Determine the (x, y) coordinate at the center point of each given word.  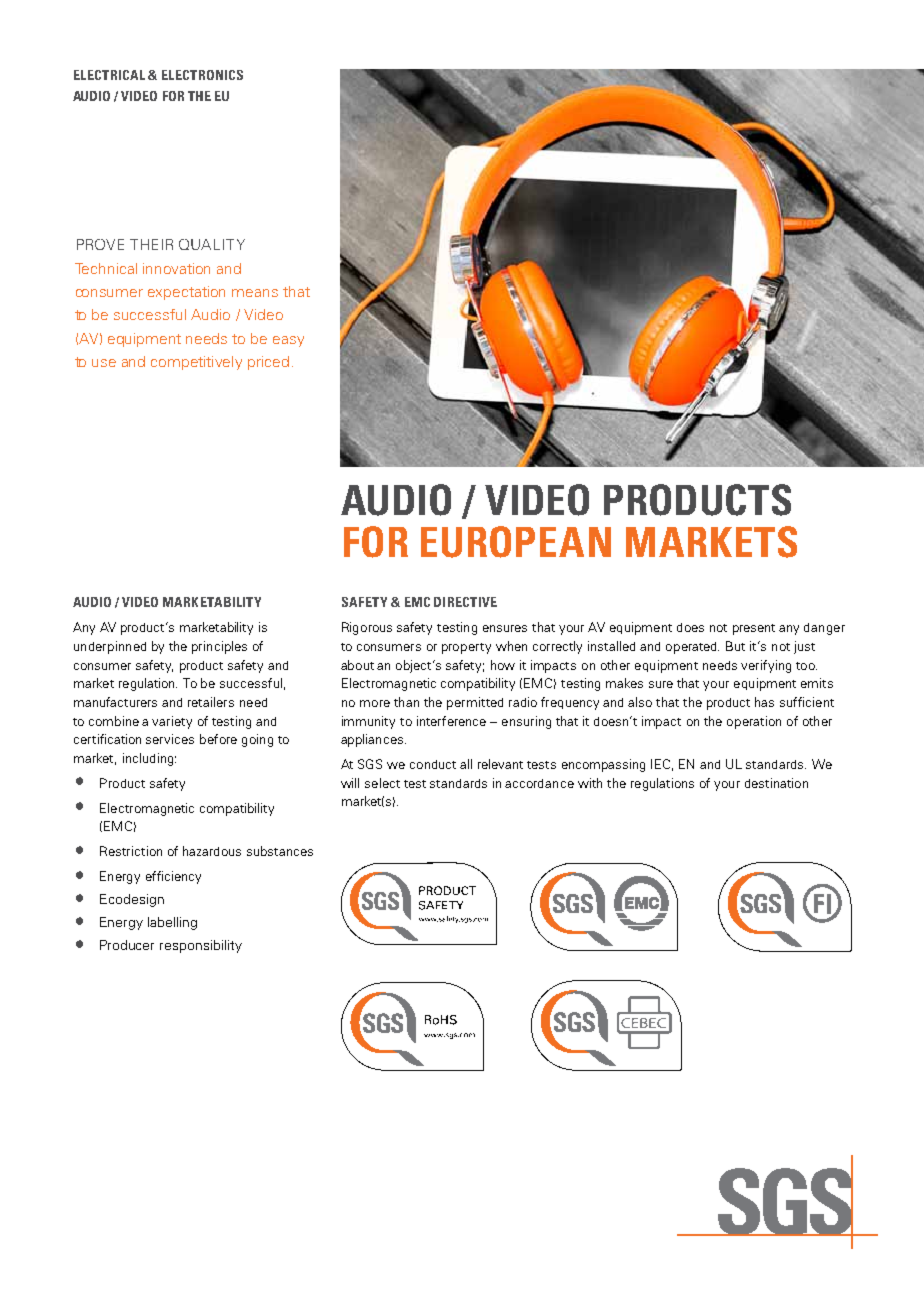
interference (451, 721)
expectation (186, 293)
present (754, 629)
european (516, 542)
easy (288, 341)
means (255, 293)
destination (776, 783)
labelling (172, 923)
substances (280, 851)
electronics (202, 75)
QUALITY (212, 244)
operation (754, 722)
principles (219, 647)
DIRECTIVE (465, 602)
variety (172, 722)
